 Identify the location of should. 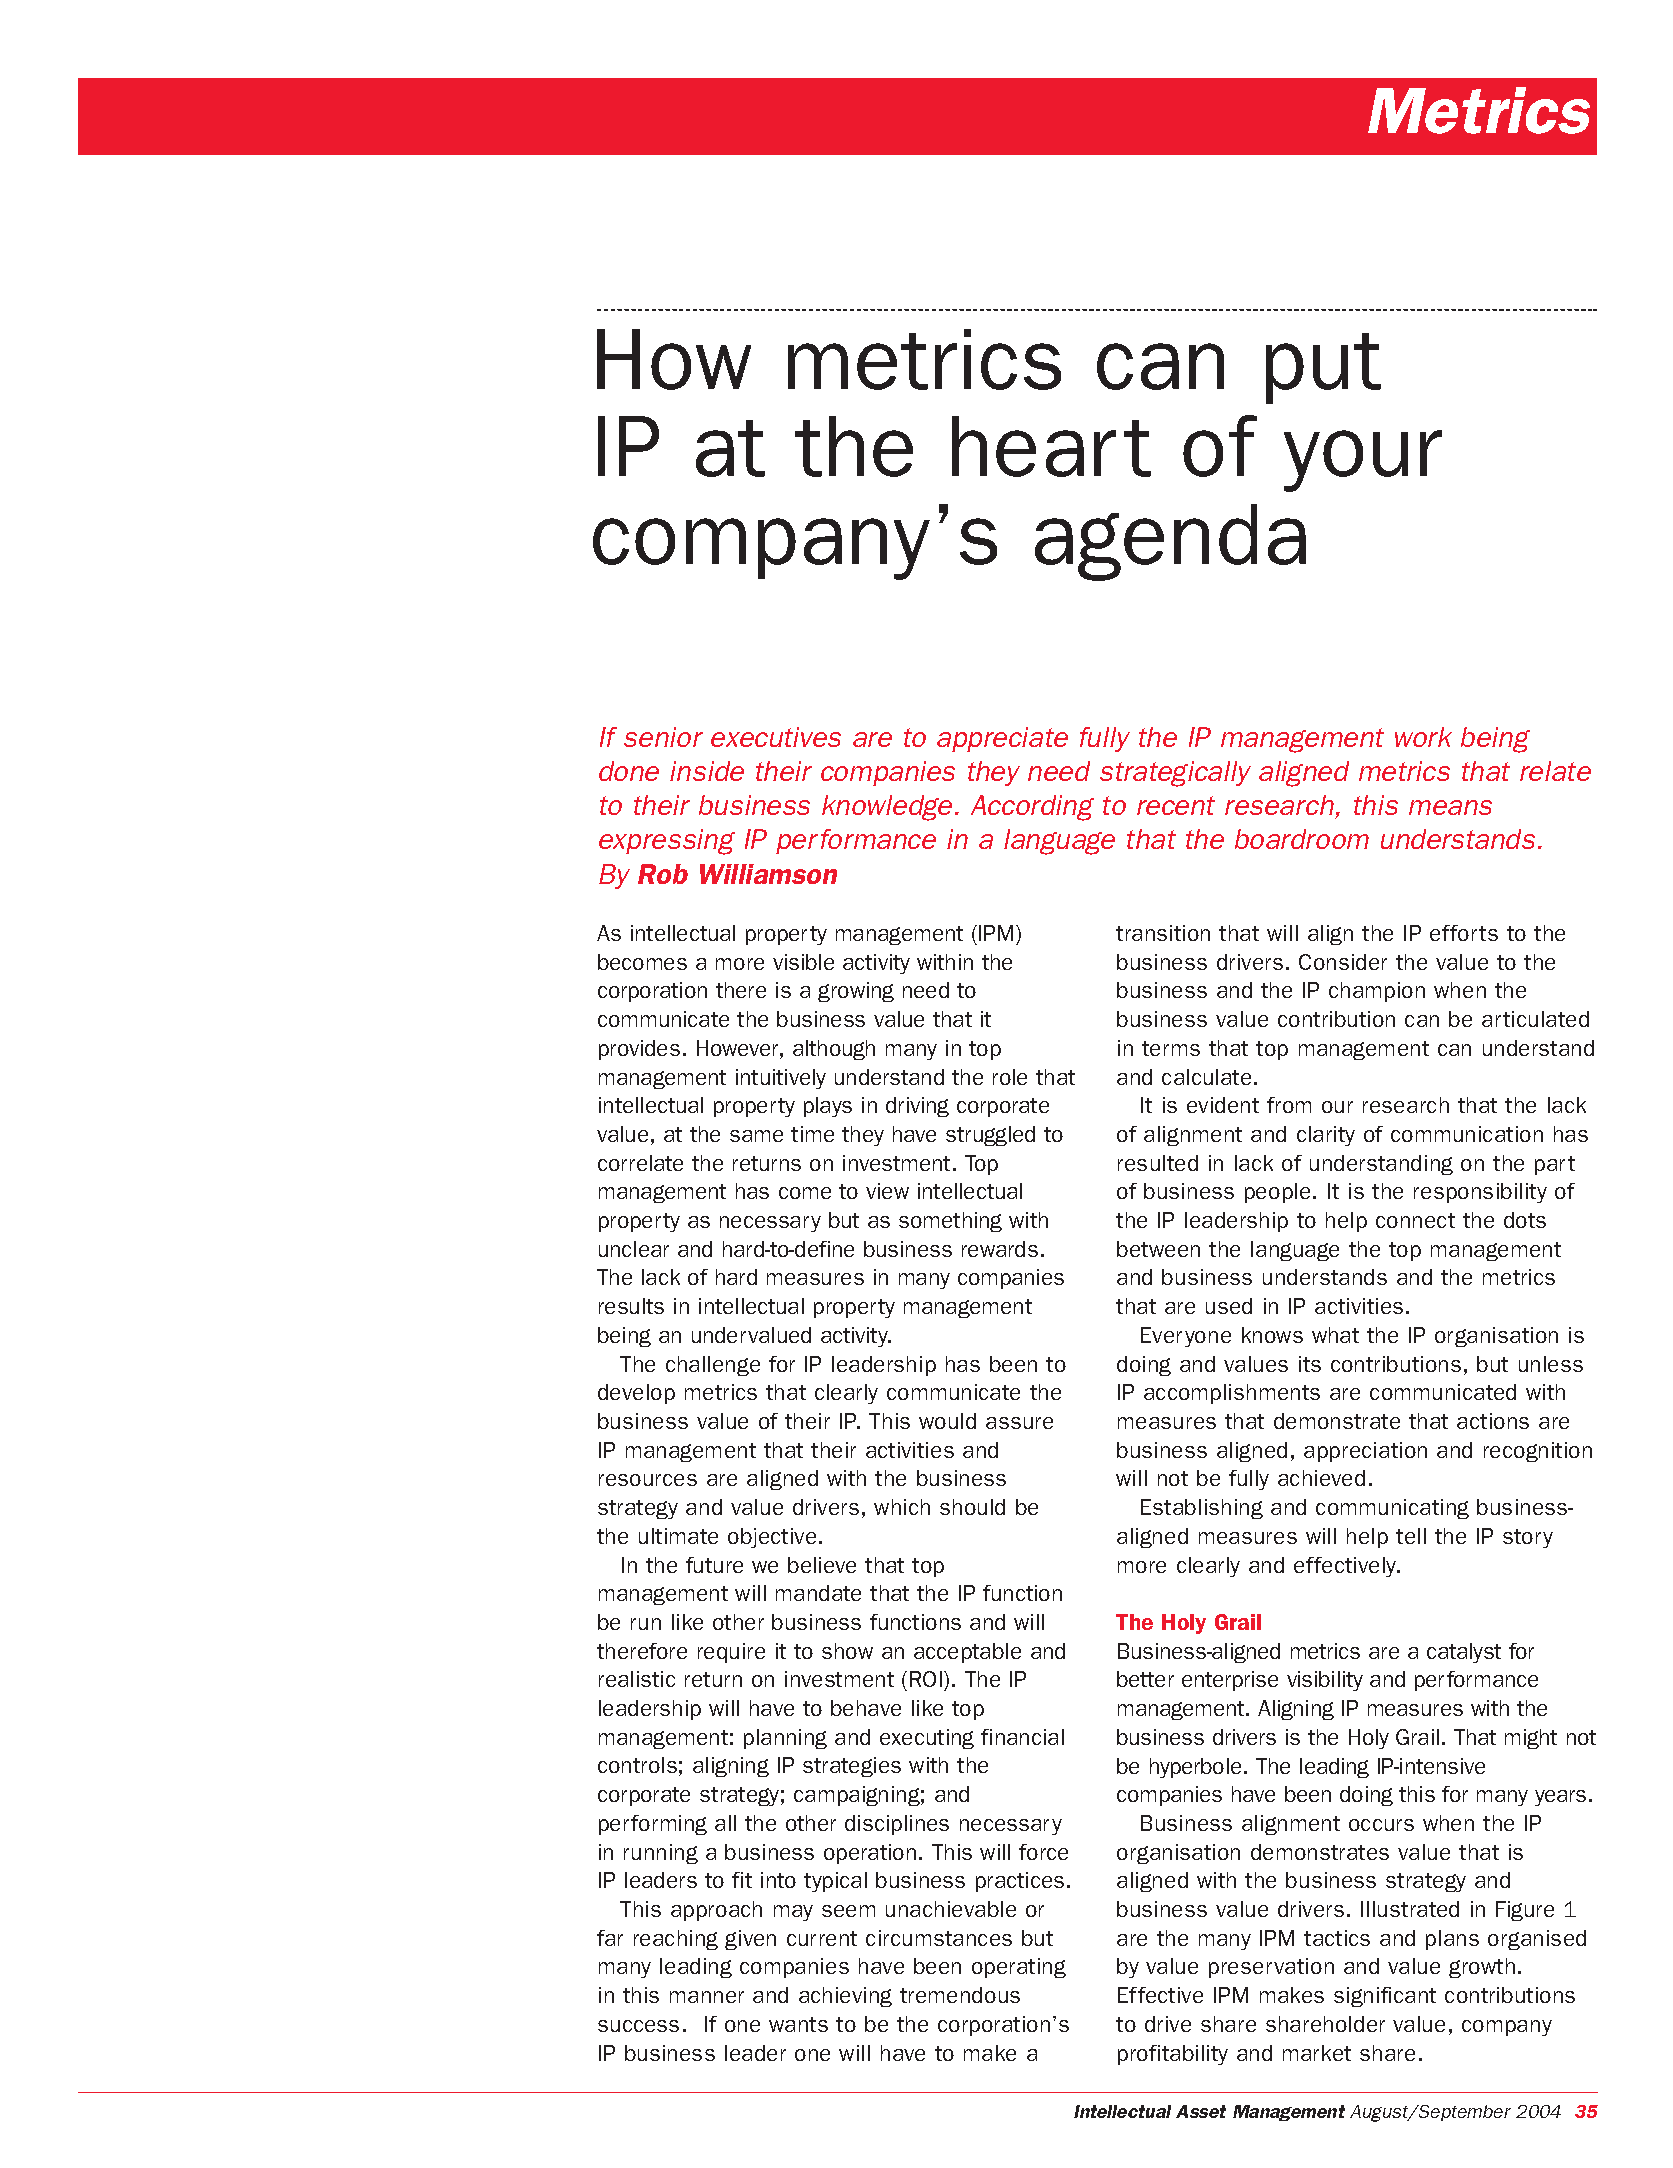
(972, 1507).
